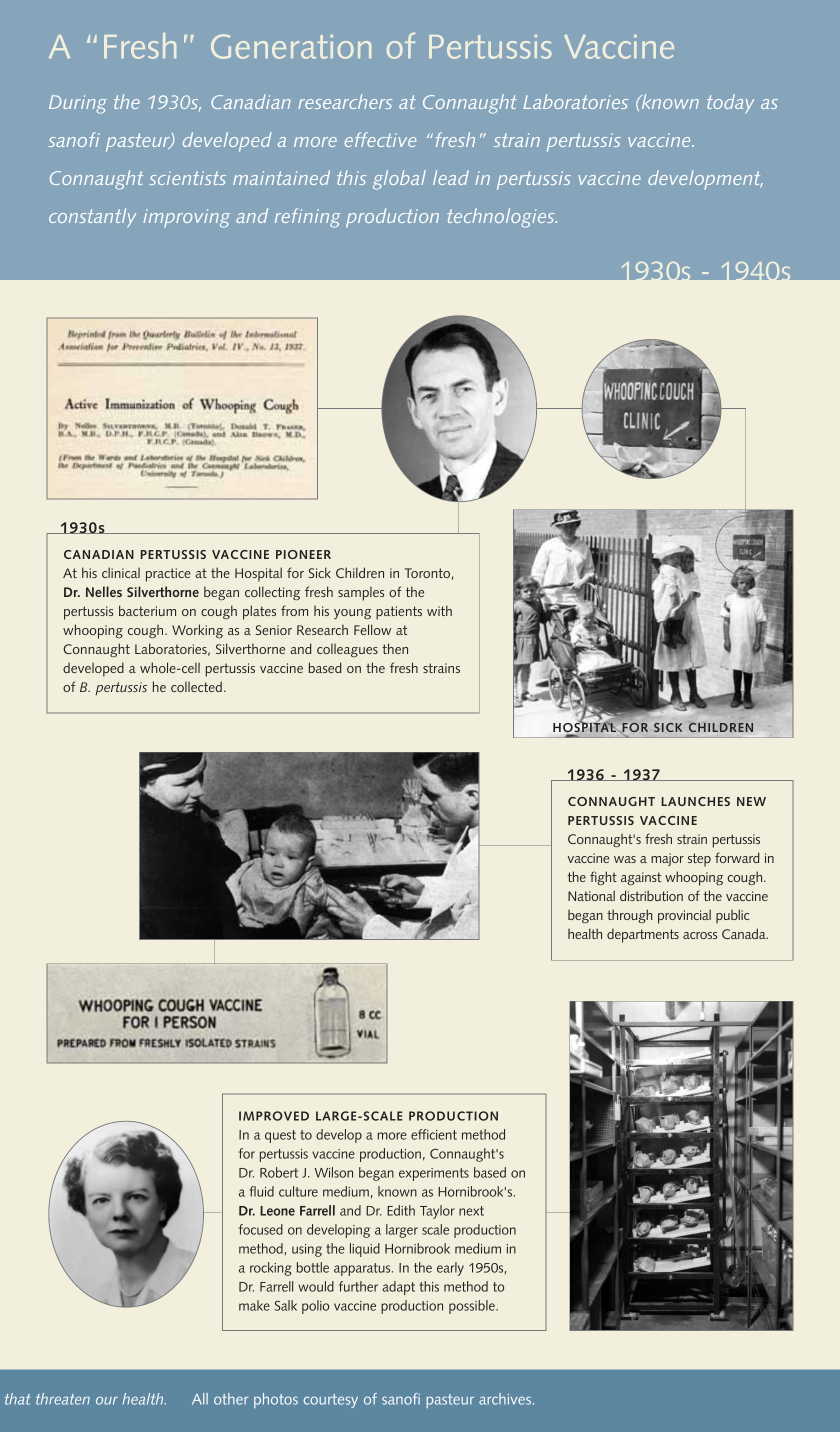 Image resolution: width=840 pixels, height=1432 pixels. What do you see at coordinates (63, 1399) in the screenshot?
I see `threaten` at bounding box center [63, 1399].
